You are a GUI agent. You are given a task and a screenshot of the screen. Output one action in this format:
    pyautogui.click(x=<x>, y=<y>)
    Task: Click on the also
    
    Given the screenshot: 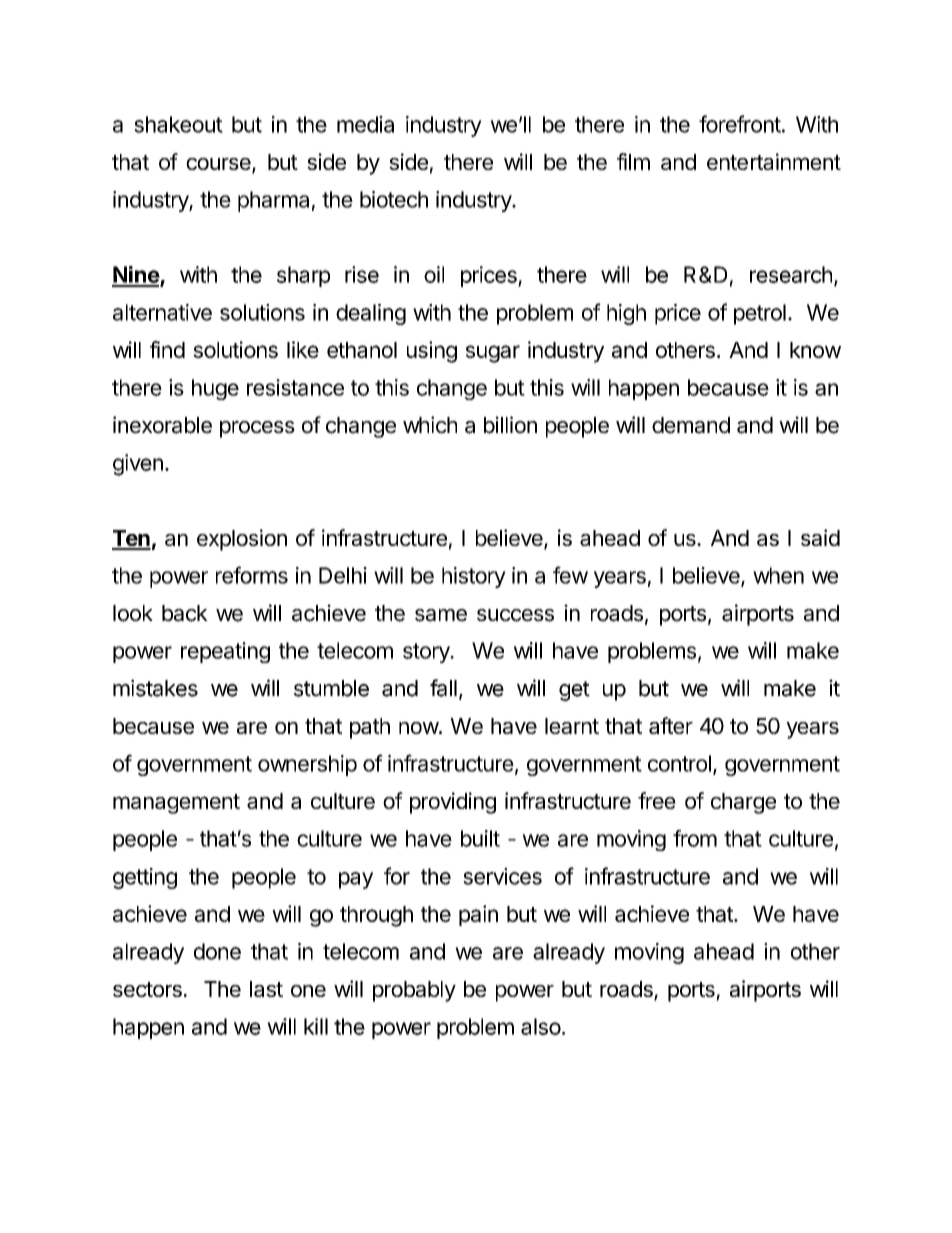 What is the action you would take?
    pyautogui.click(x=541, y=1026)
